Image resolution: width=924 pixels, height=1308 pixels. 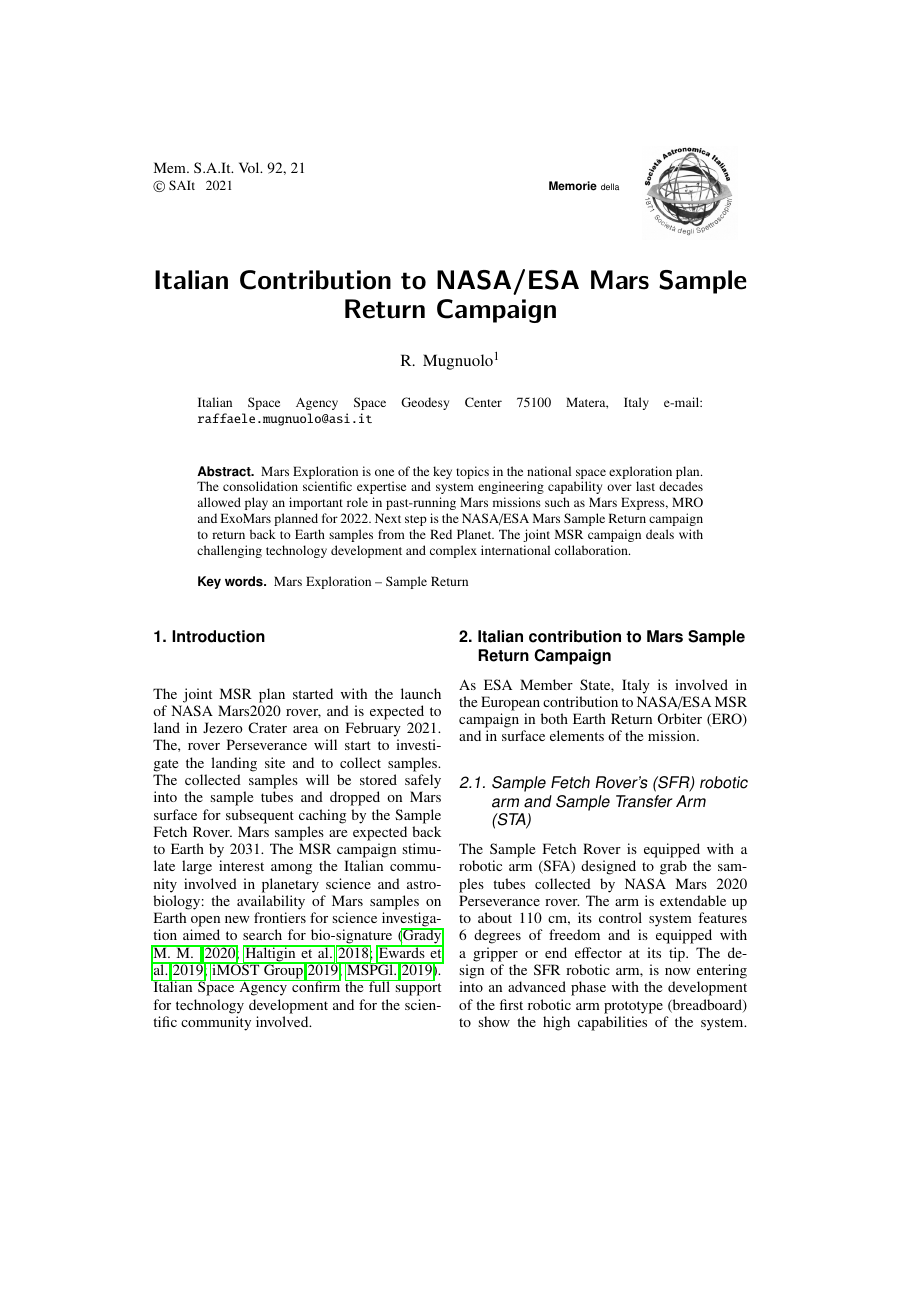 What do you see at coordinates (660, 534) in the page?
I see `deals` at bounding box center [660, 534].
